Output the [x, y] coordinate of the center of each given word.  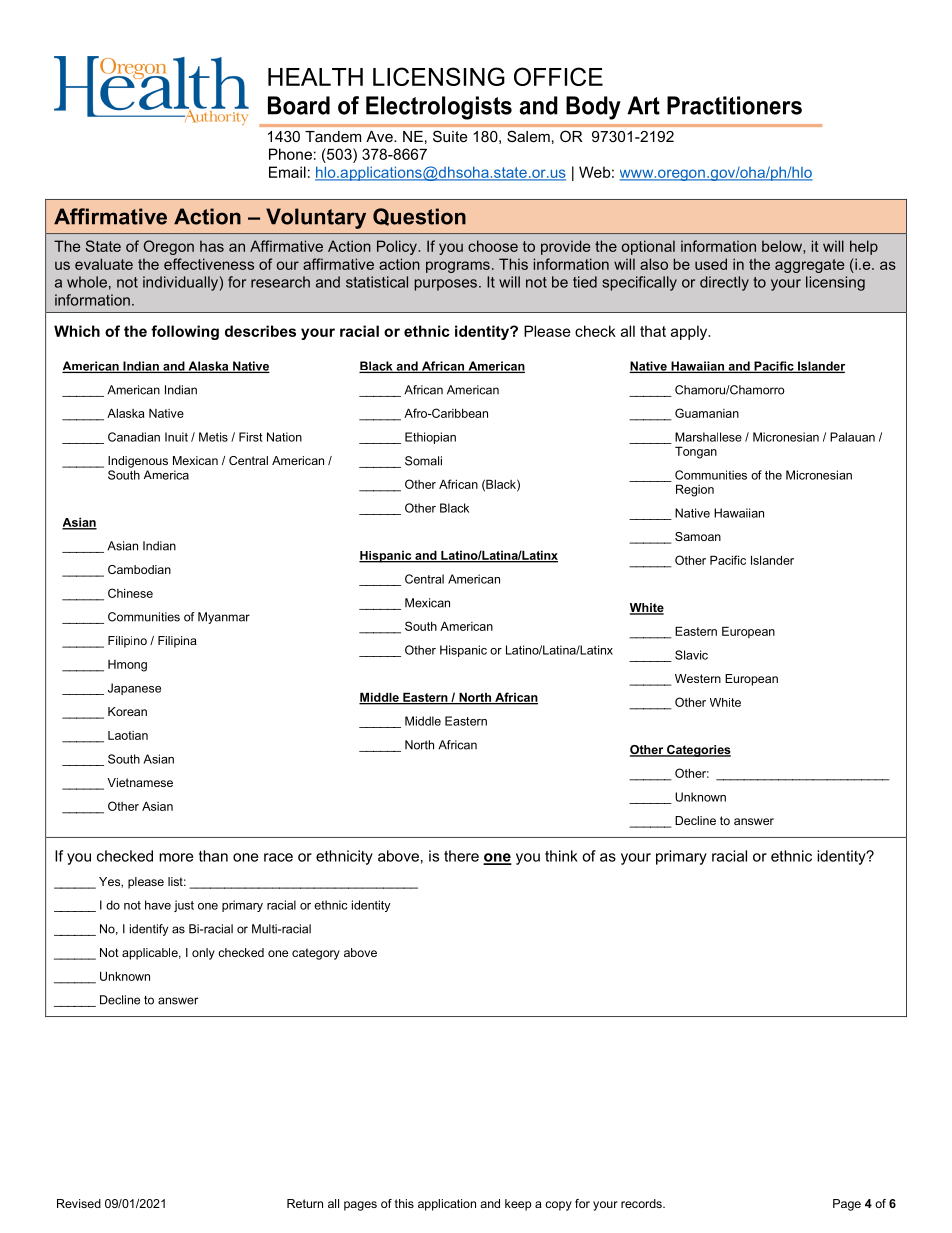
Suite [450, 136]
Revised [79, 1203]
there [461, 856]
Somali [423, 461]
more [176, 857]
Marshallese [708, 437]
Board [299, 105]
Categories [698, 751]
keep [518, 1205]
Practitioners [734, 105]
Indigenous [138, 462]
